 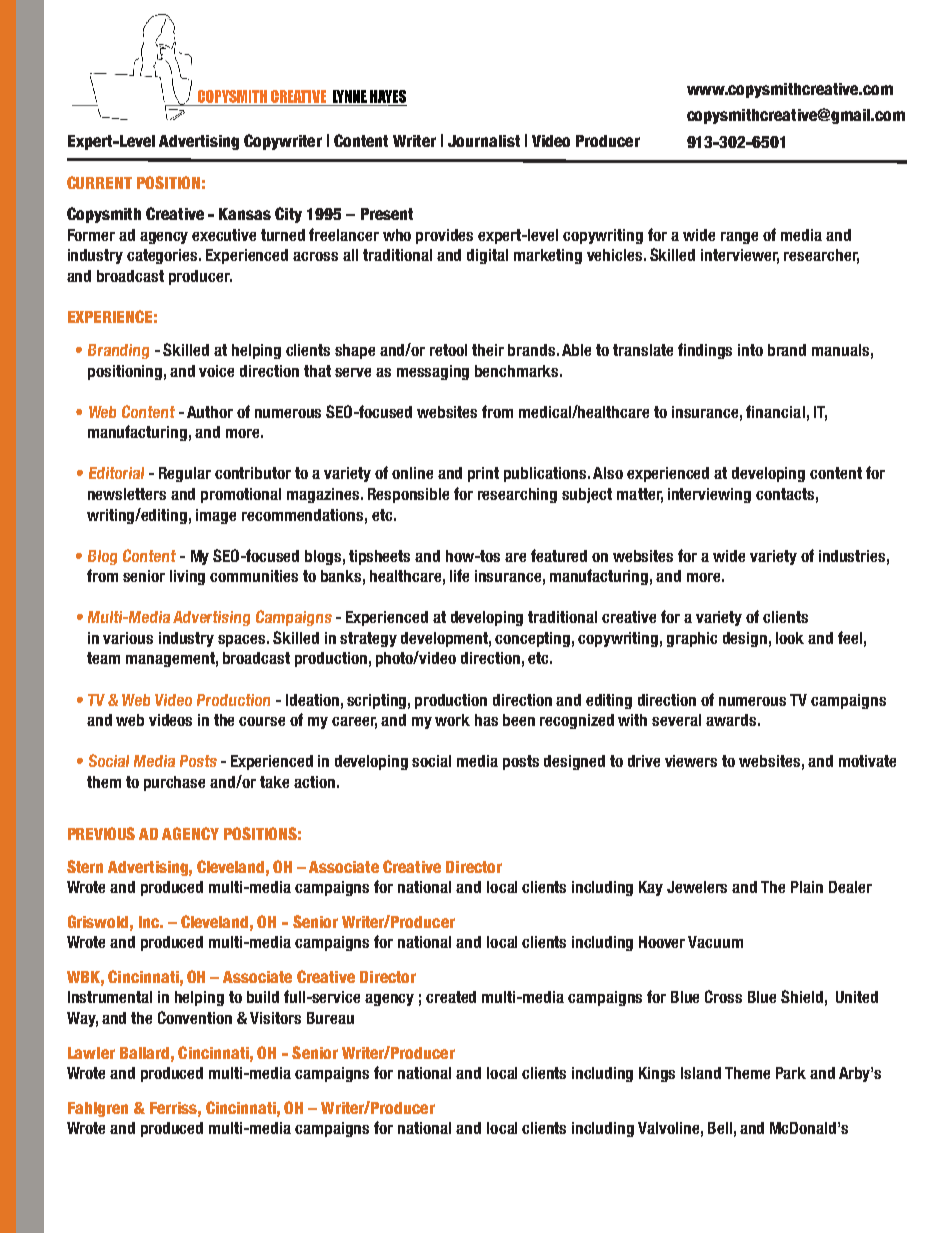 What do you see at coordinates (484, 141) in the screenshot?
I see `Journalist` at bounding box center [484, 141].
